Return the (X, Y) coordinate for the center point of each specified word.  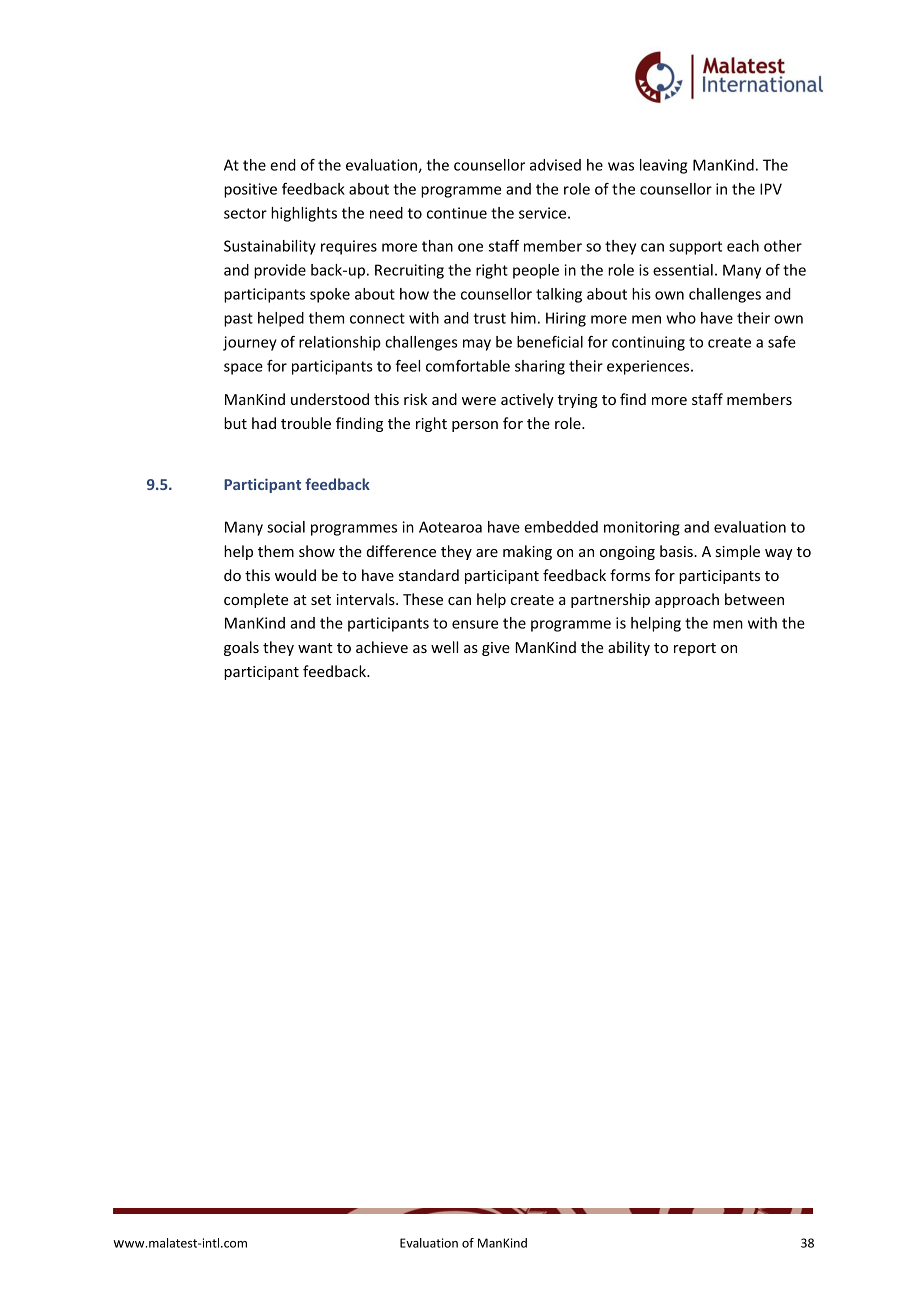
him (523, 318)
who (681, 318)
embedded (561, 527)
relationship (340, 343)
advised (555, 165)
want (315, 648)
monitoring (642, 528)
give (496, 649)
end (283, 165)
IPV (771, 189)
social (286, 527)
